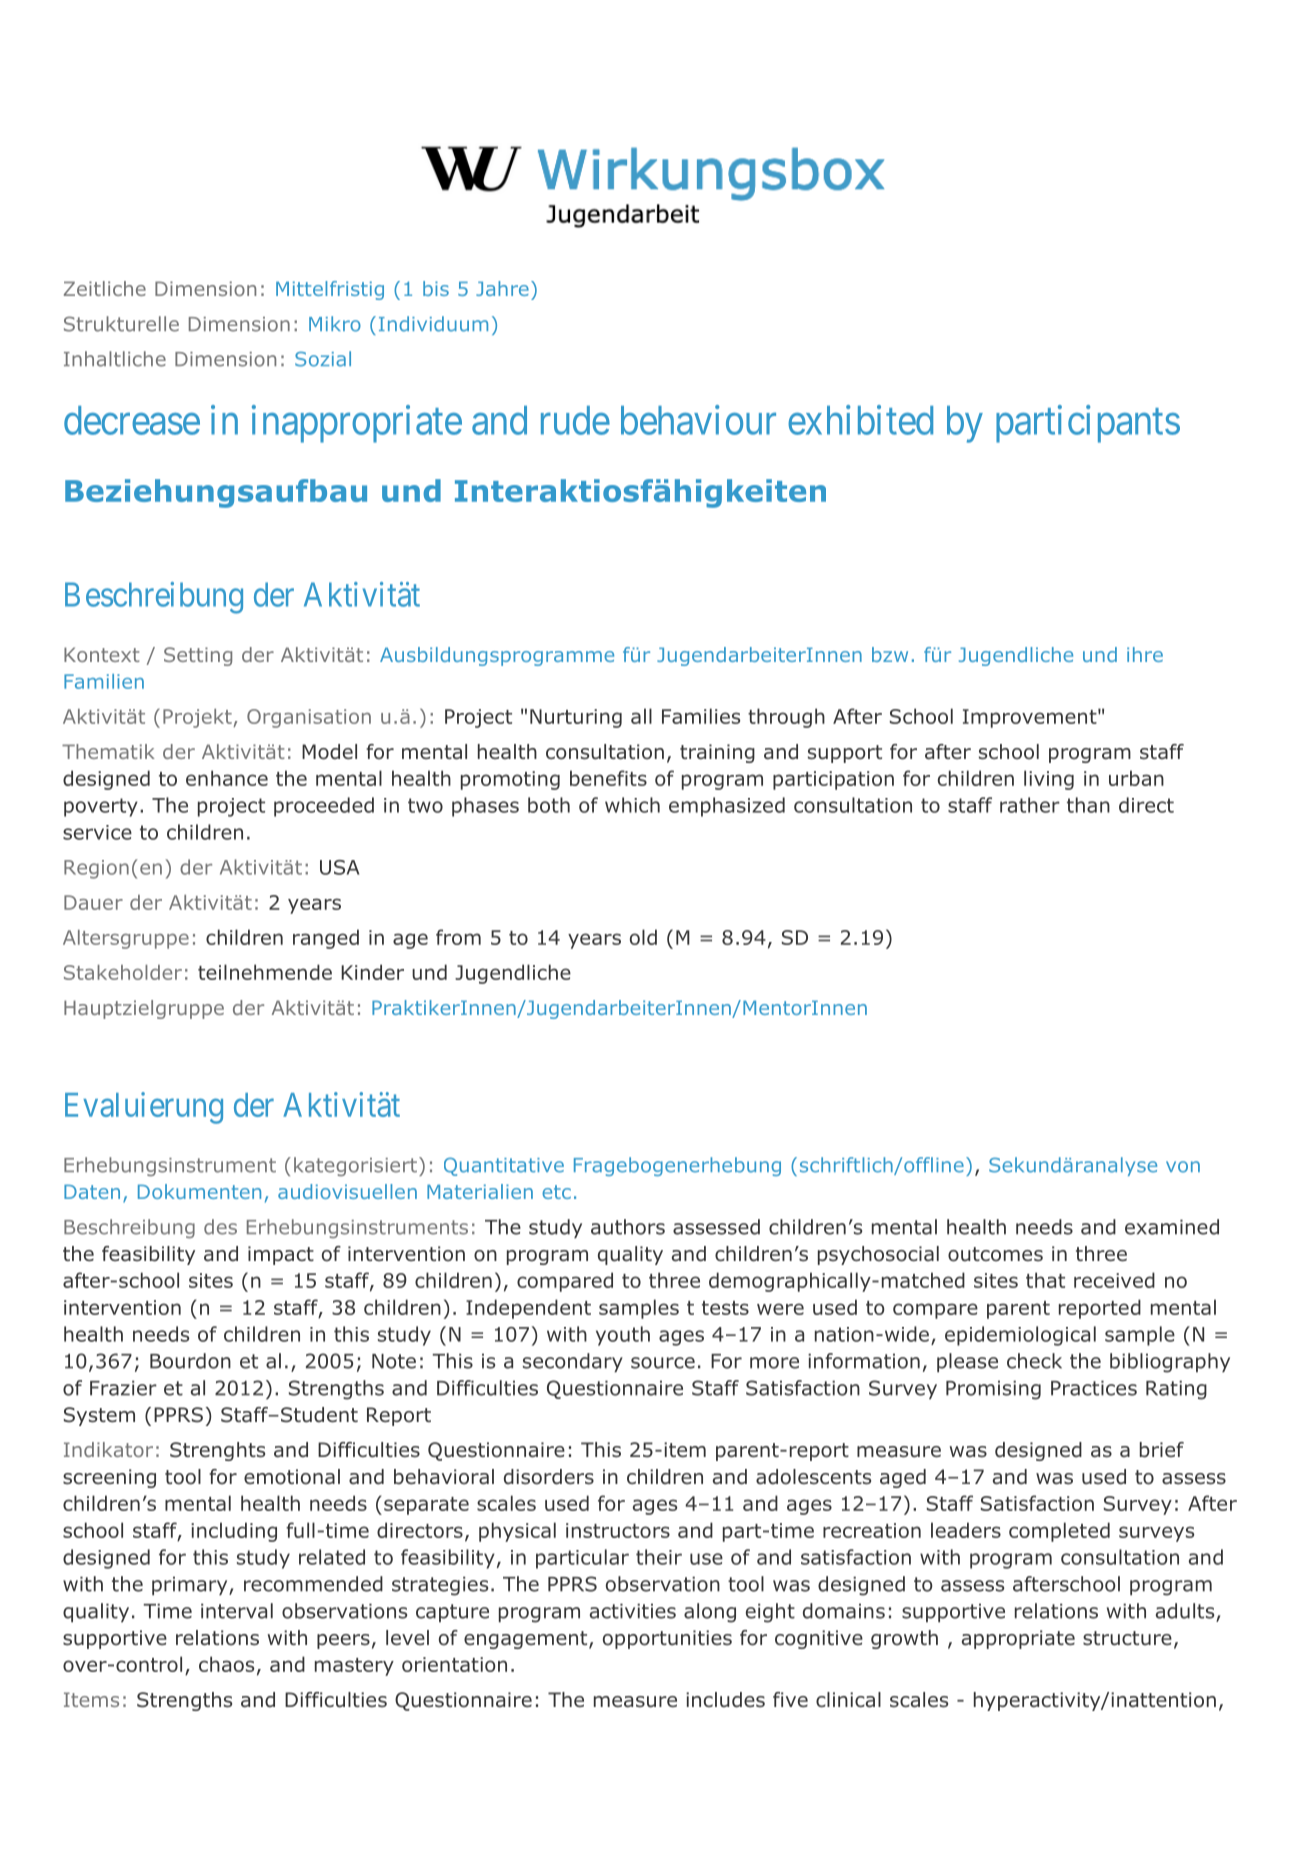 The height and width of the page is (1854, 1311). I want to click on chaos, so click(226, 1664).
